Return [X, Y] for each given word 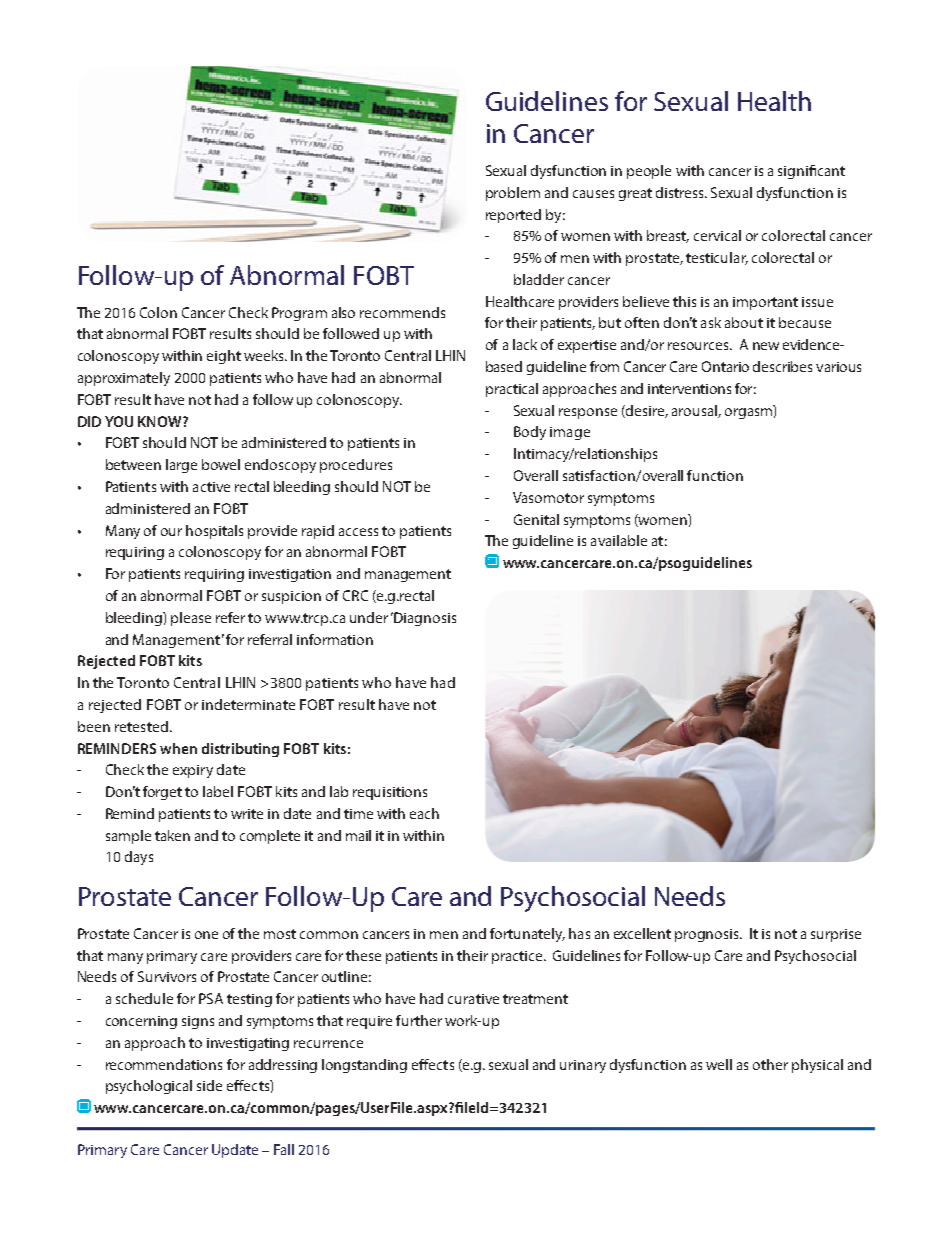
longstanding [364, 1066]
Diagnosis [424, 619]
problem [513, 194]
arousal [695, 411]
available [619, 540]
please [191, 619]
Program [299, 314]
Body [530, 433]
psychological [149, 1087]
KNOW [161, 421]
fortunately [527, 935]
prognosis [708, 935]
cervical [717, 235]
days [139, 858]
